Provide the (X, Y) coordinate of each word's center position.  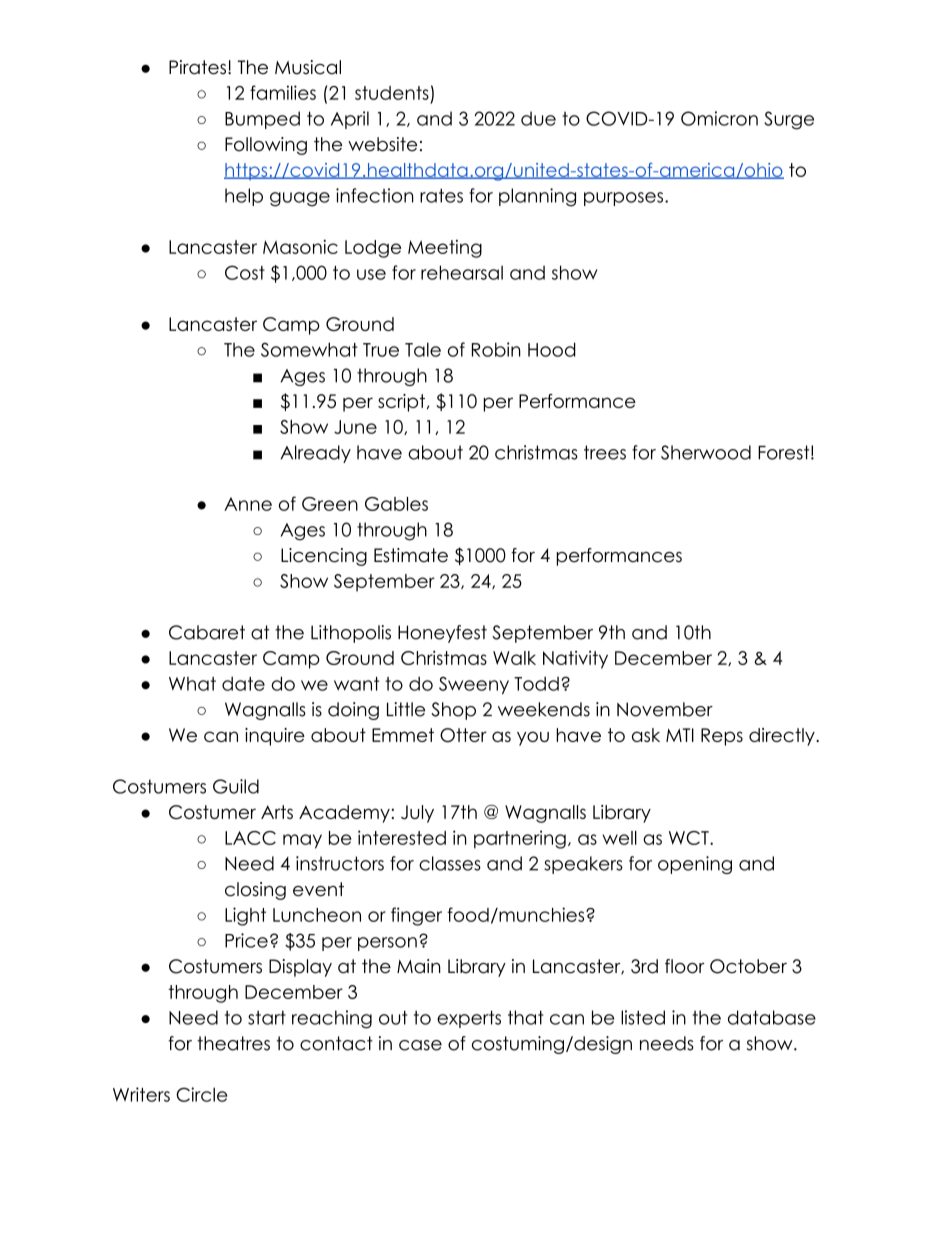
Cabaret (207, 632)
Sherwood (706, 452)
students (392, 93)
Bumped (262, 120)
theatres (233, 1043)
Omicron (719, 118)
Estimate (411, 555)
